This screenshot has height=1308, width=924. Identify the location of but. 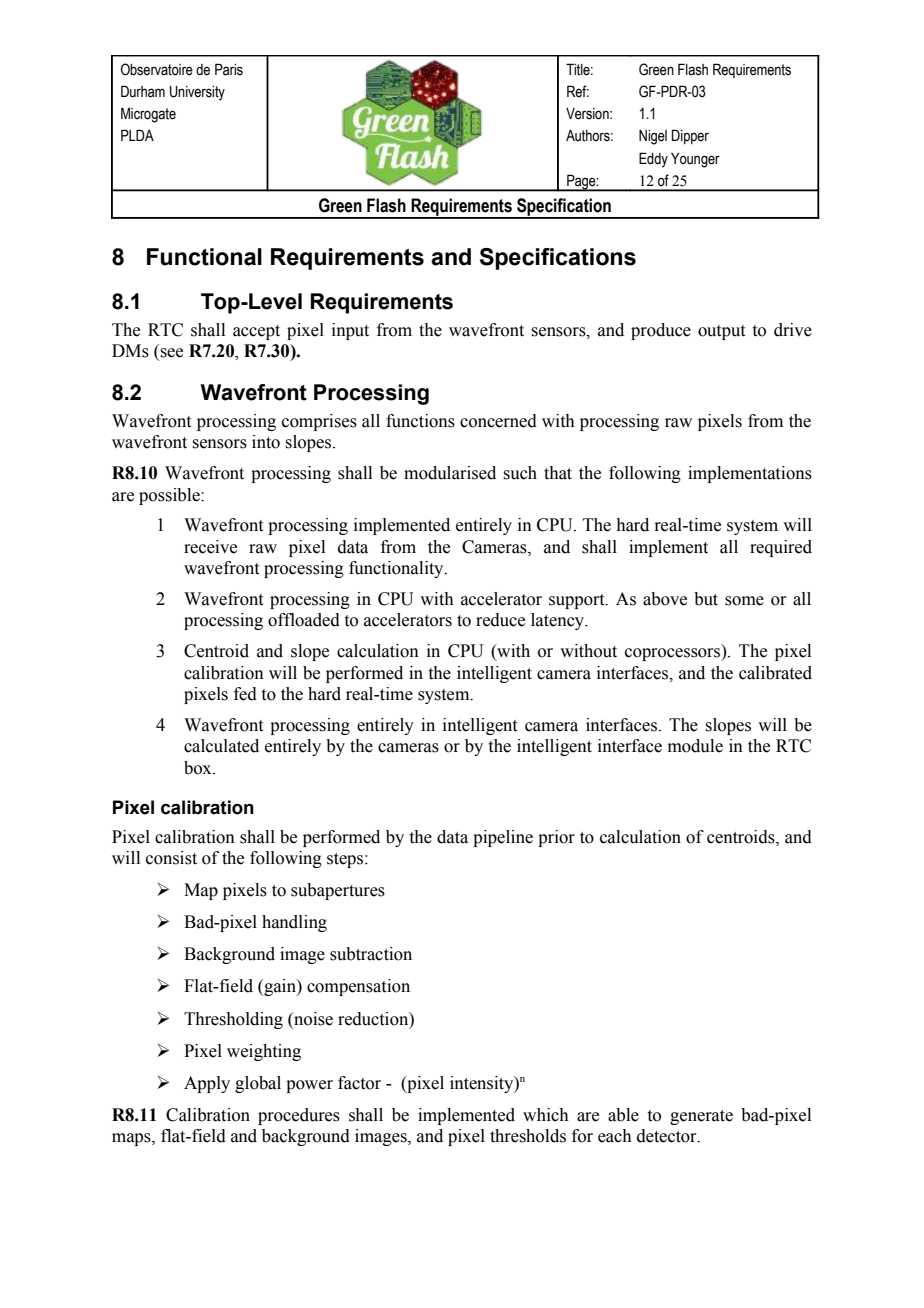
(706, 599).
